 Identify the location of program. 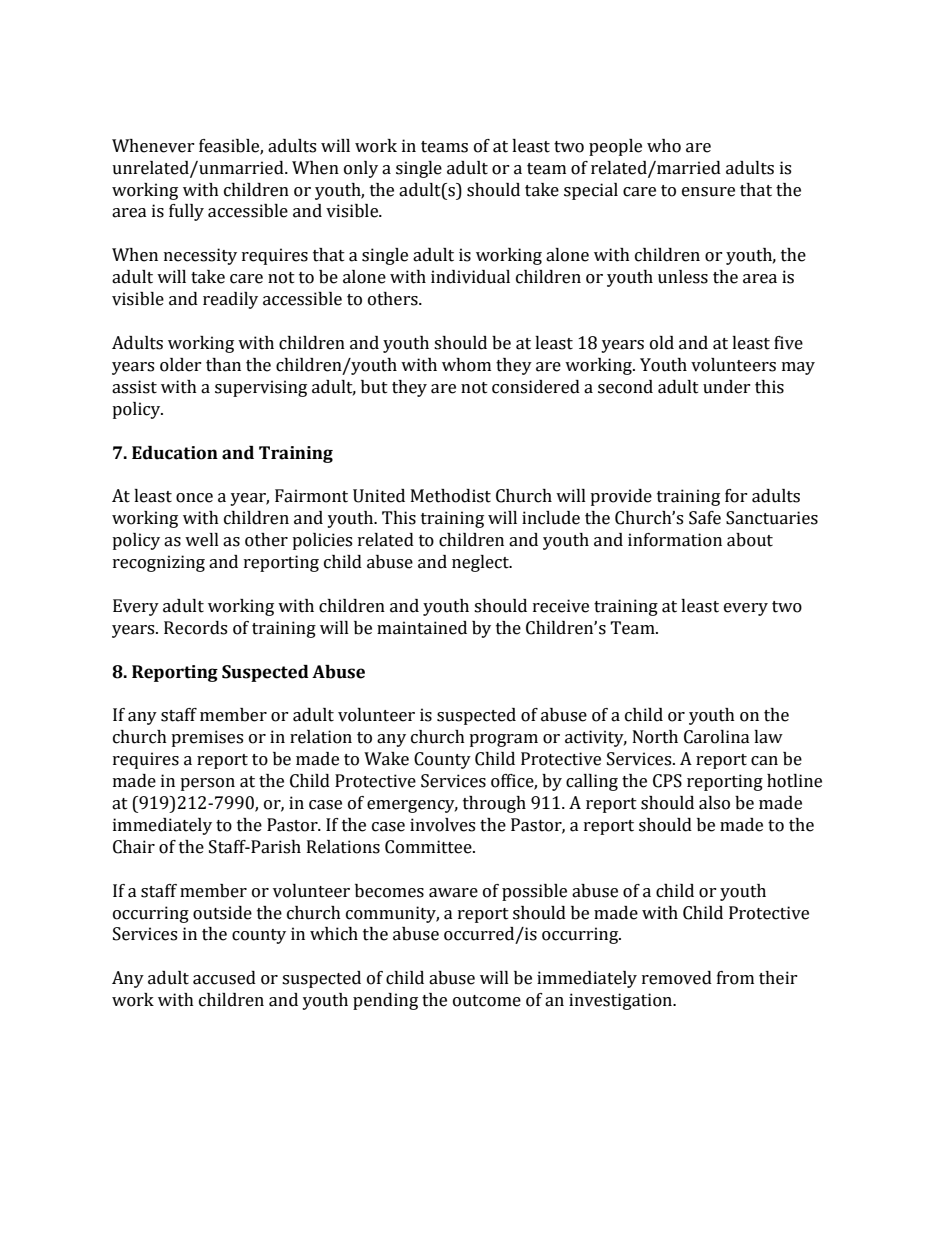
(503, 740).
